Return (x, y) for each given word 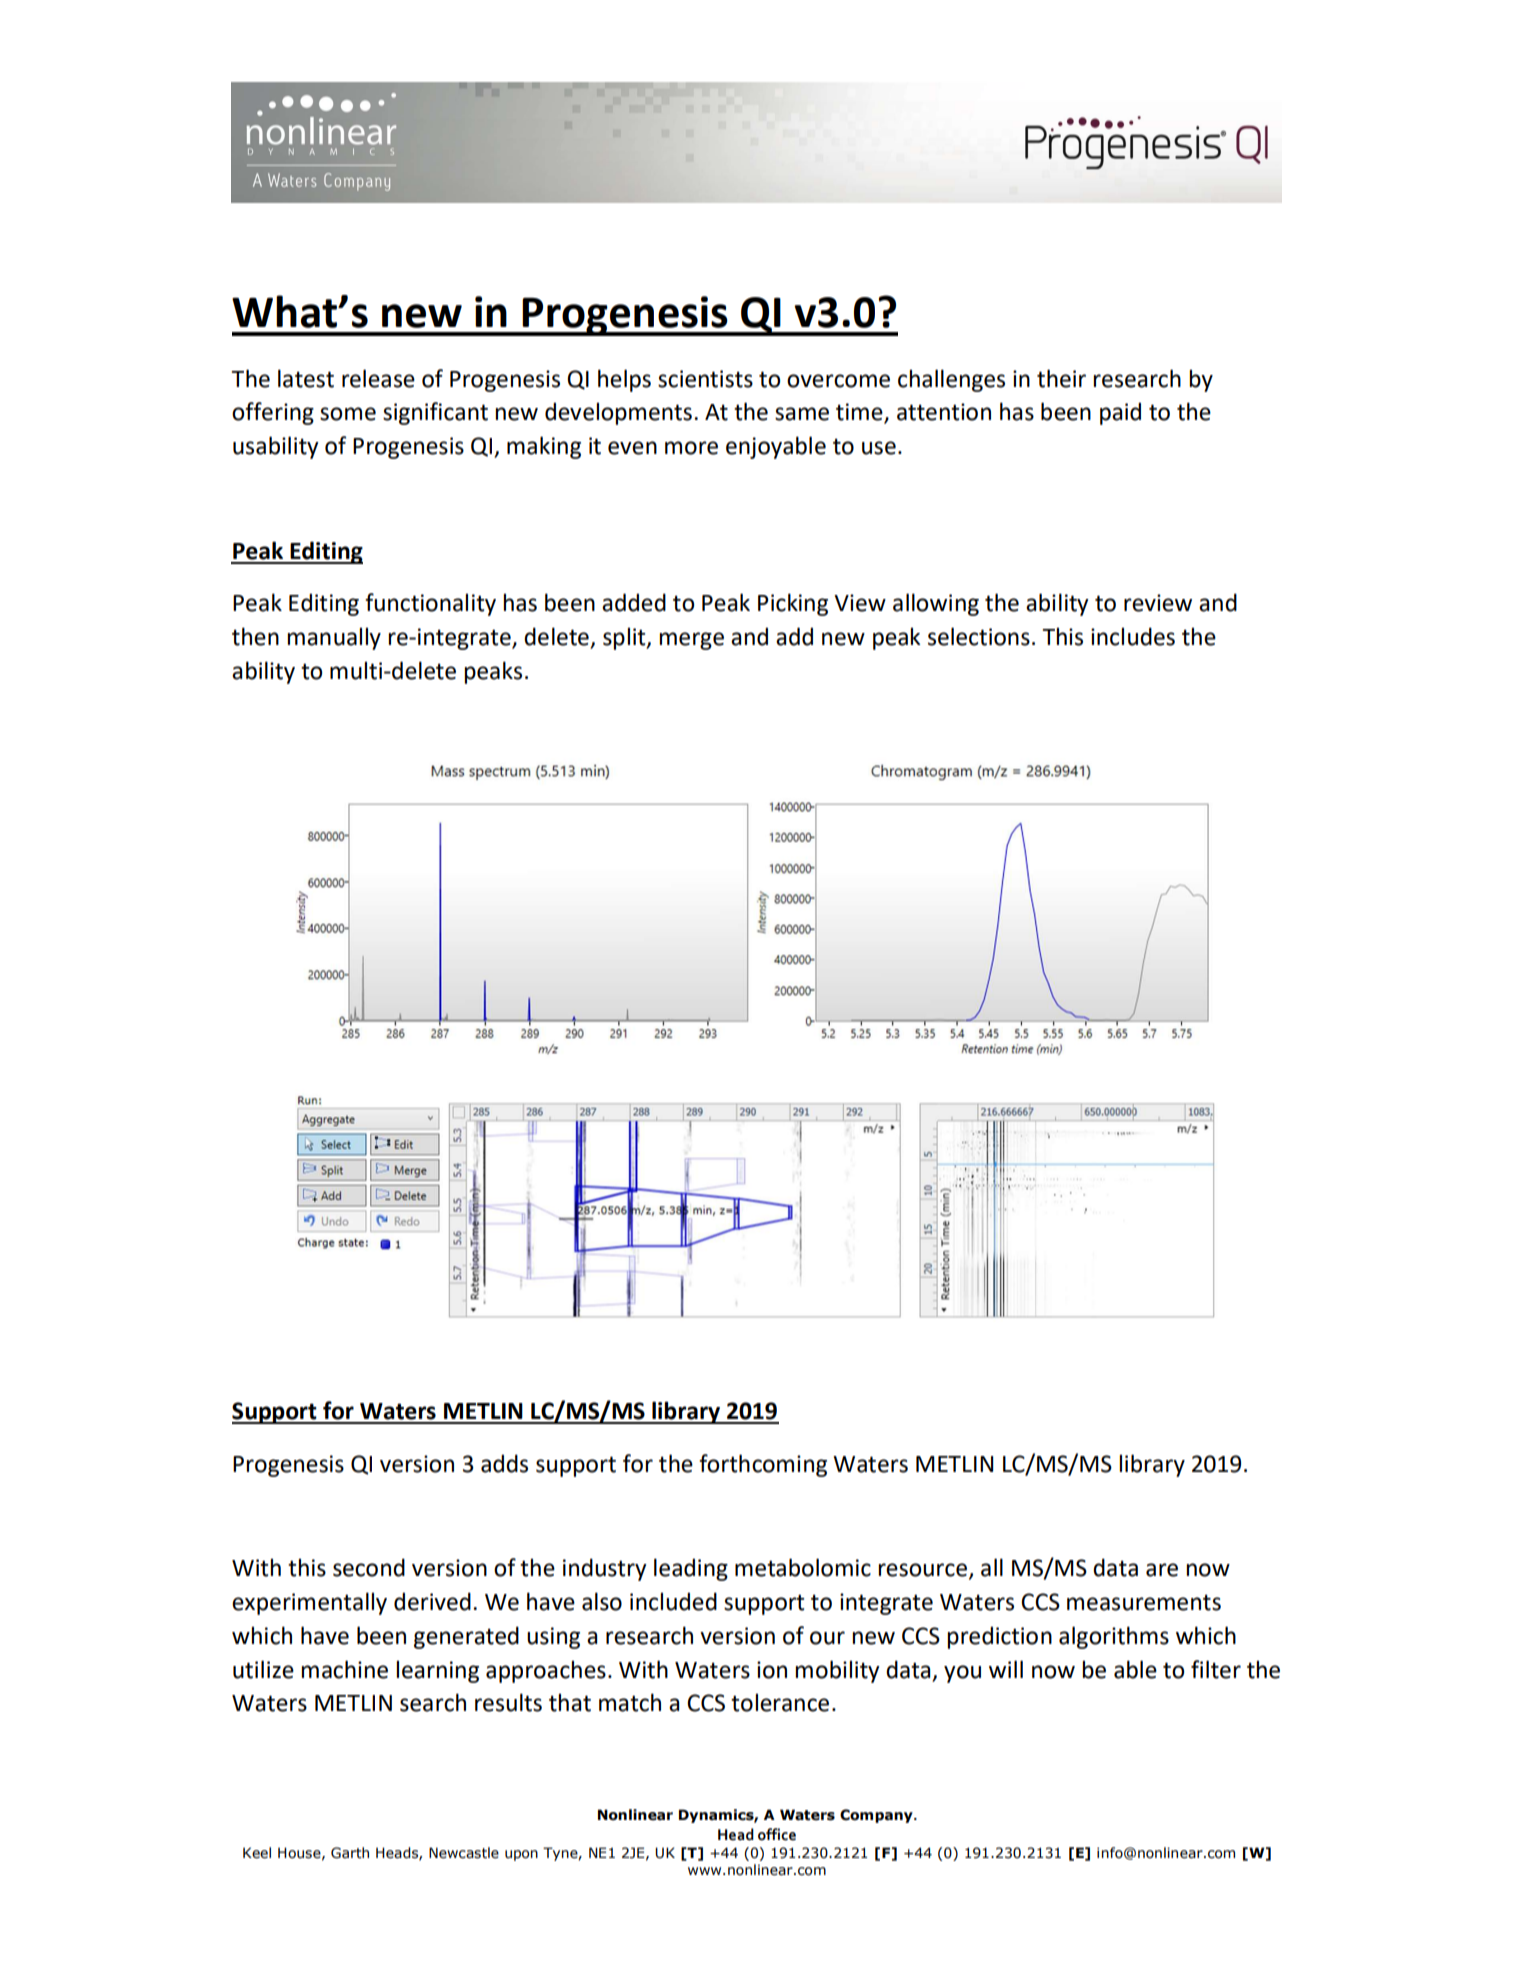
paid (1120, 413)
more (691, 448)
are (1162, 1570)
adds (504, 1463)
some (348, 414)
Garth (350, 1853)
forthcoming (763, 1465)
